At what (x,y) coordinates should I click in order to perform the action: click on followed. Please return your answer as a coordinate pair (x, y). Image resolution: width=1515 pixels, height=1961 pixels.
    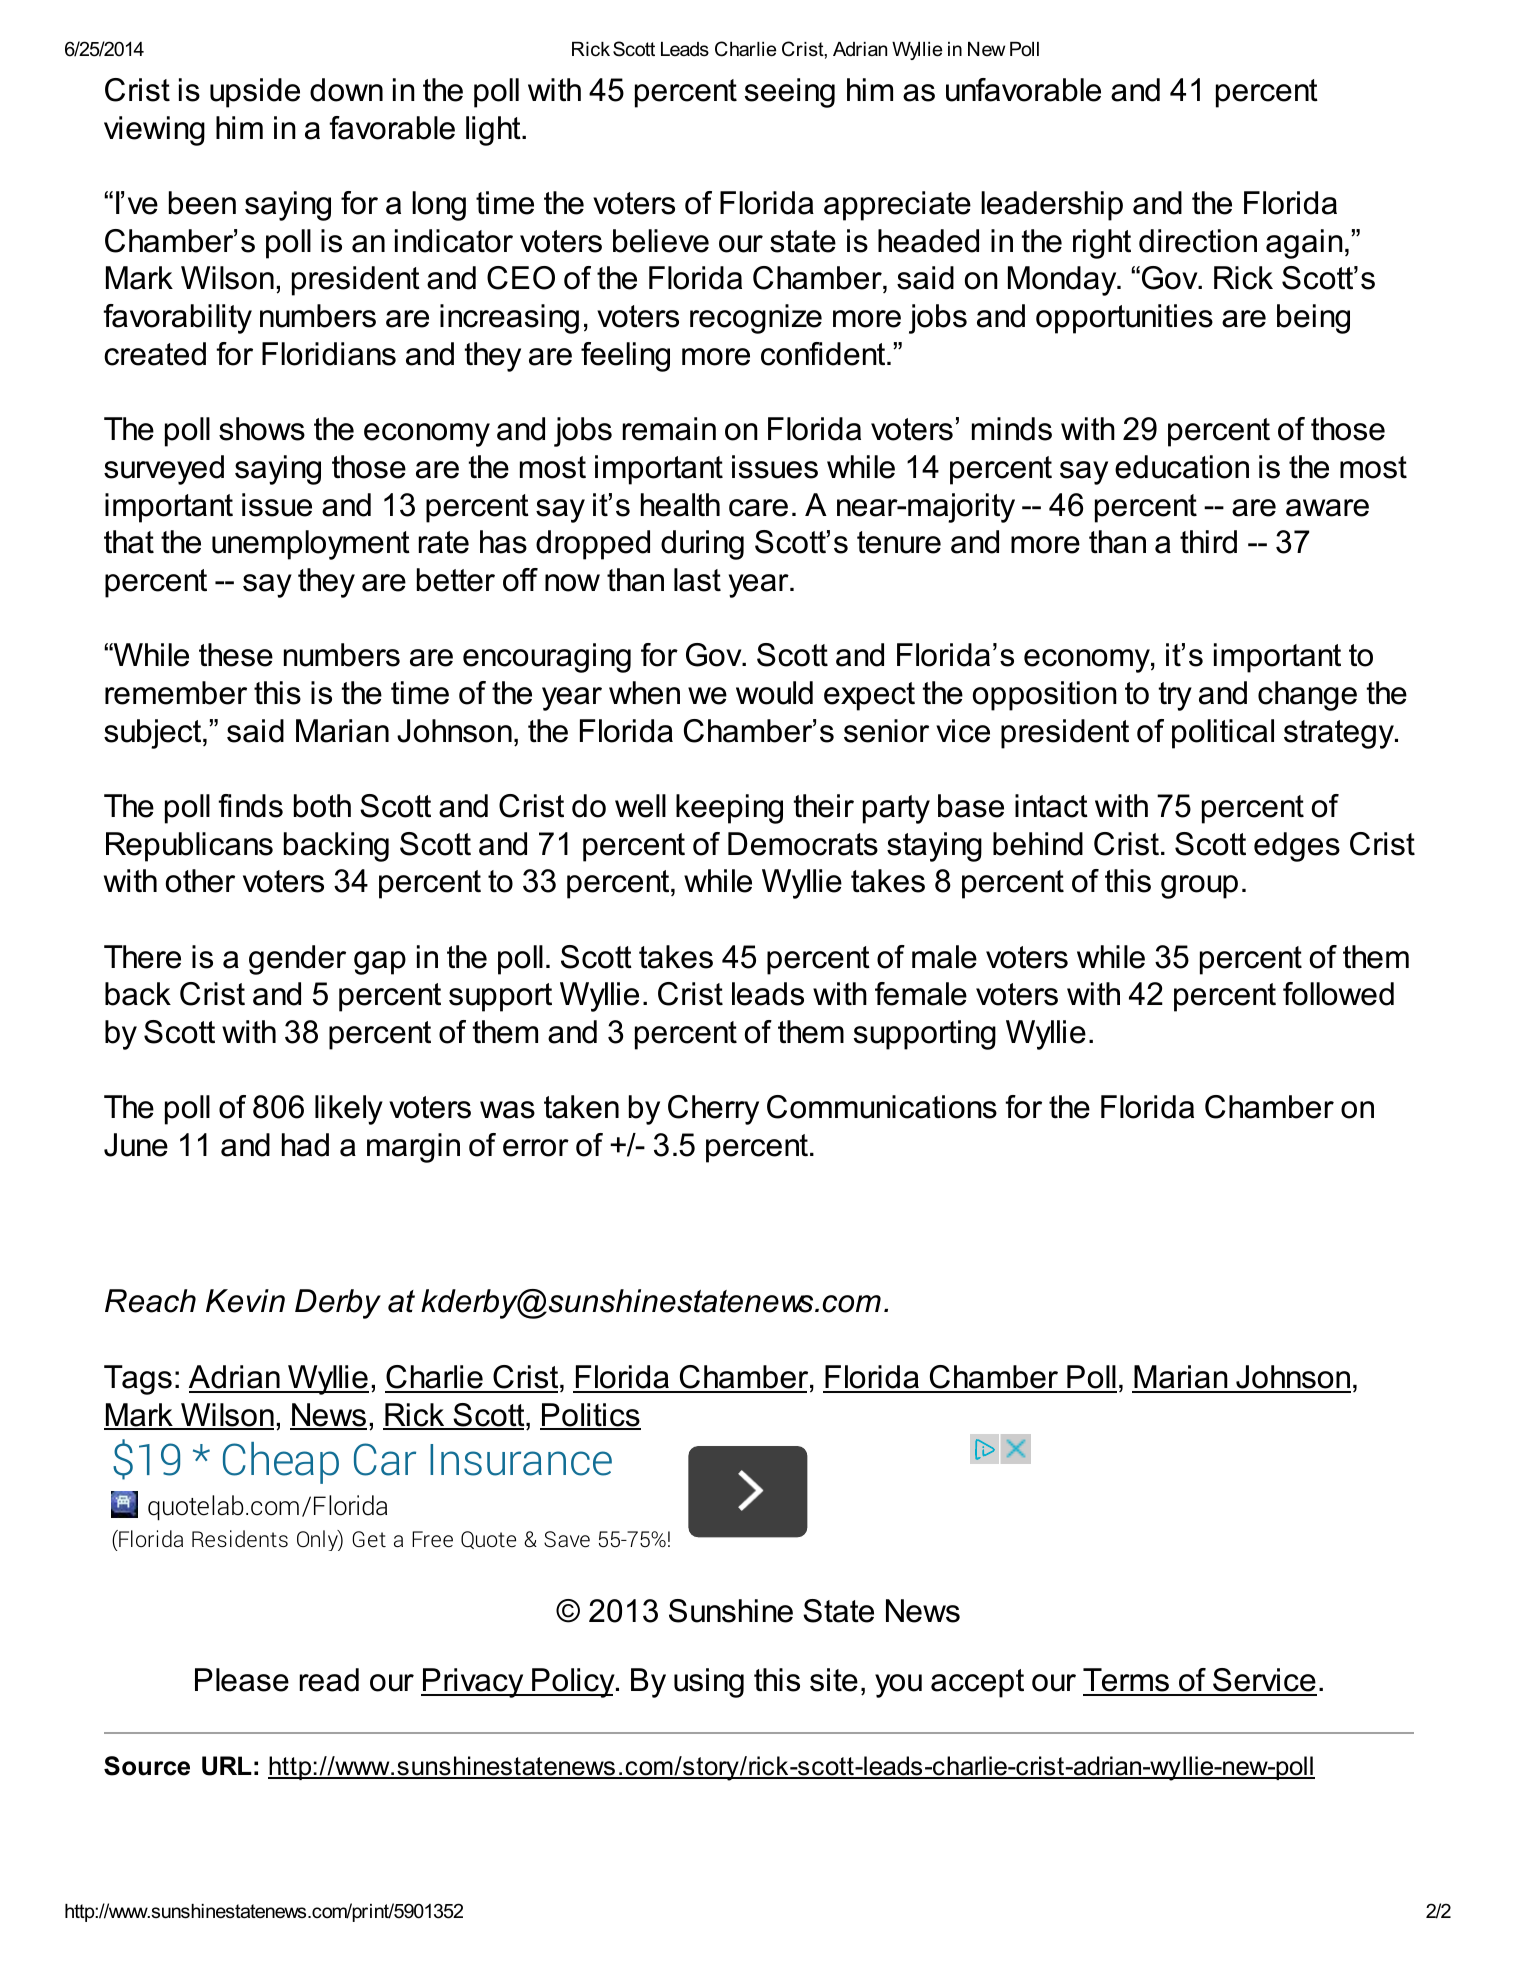
    Looking at the image, I should click on (1338, 994).
